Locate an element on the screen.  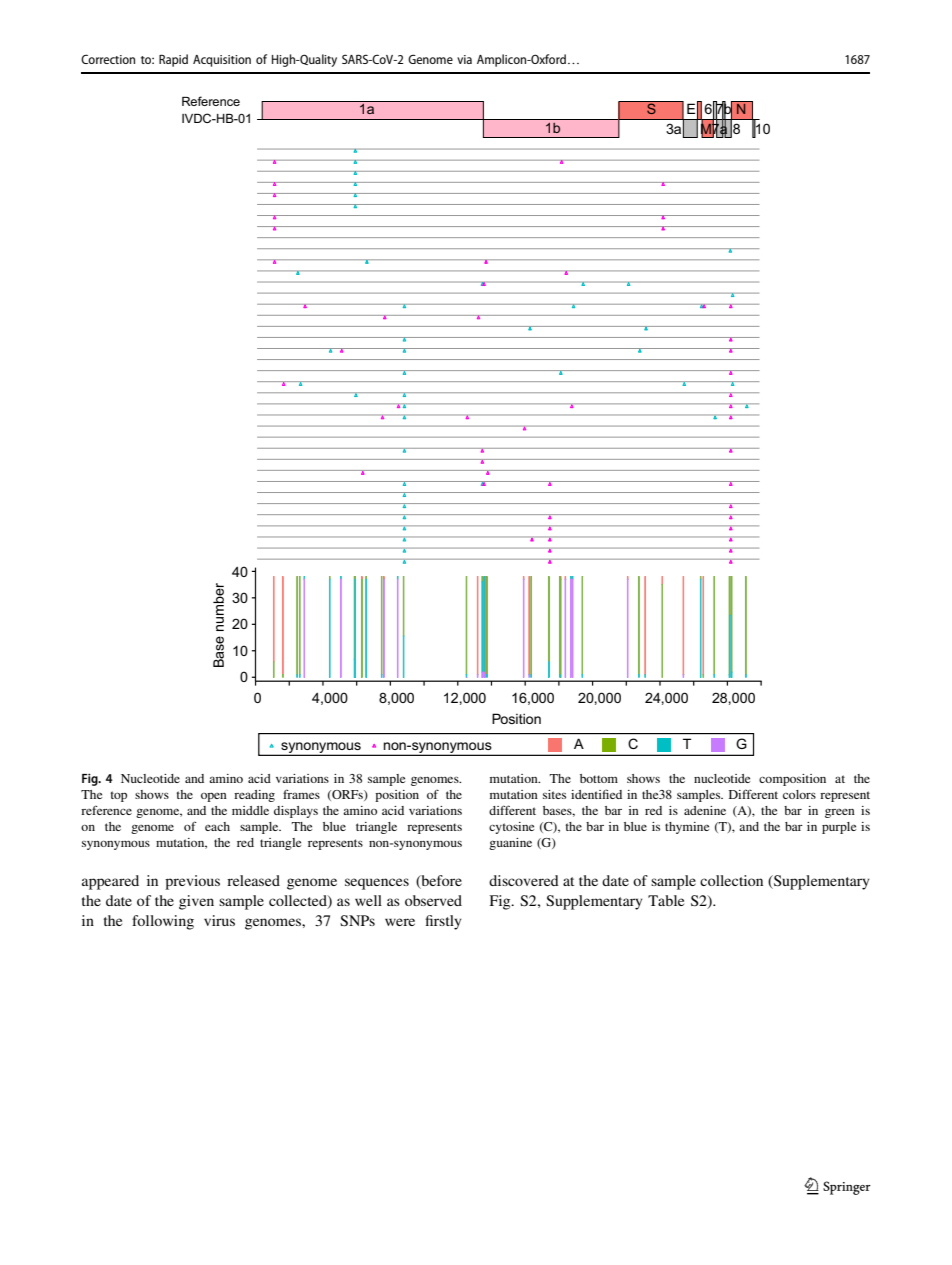
identified is located at coordinates (596, 794).
